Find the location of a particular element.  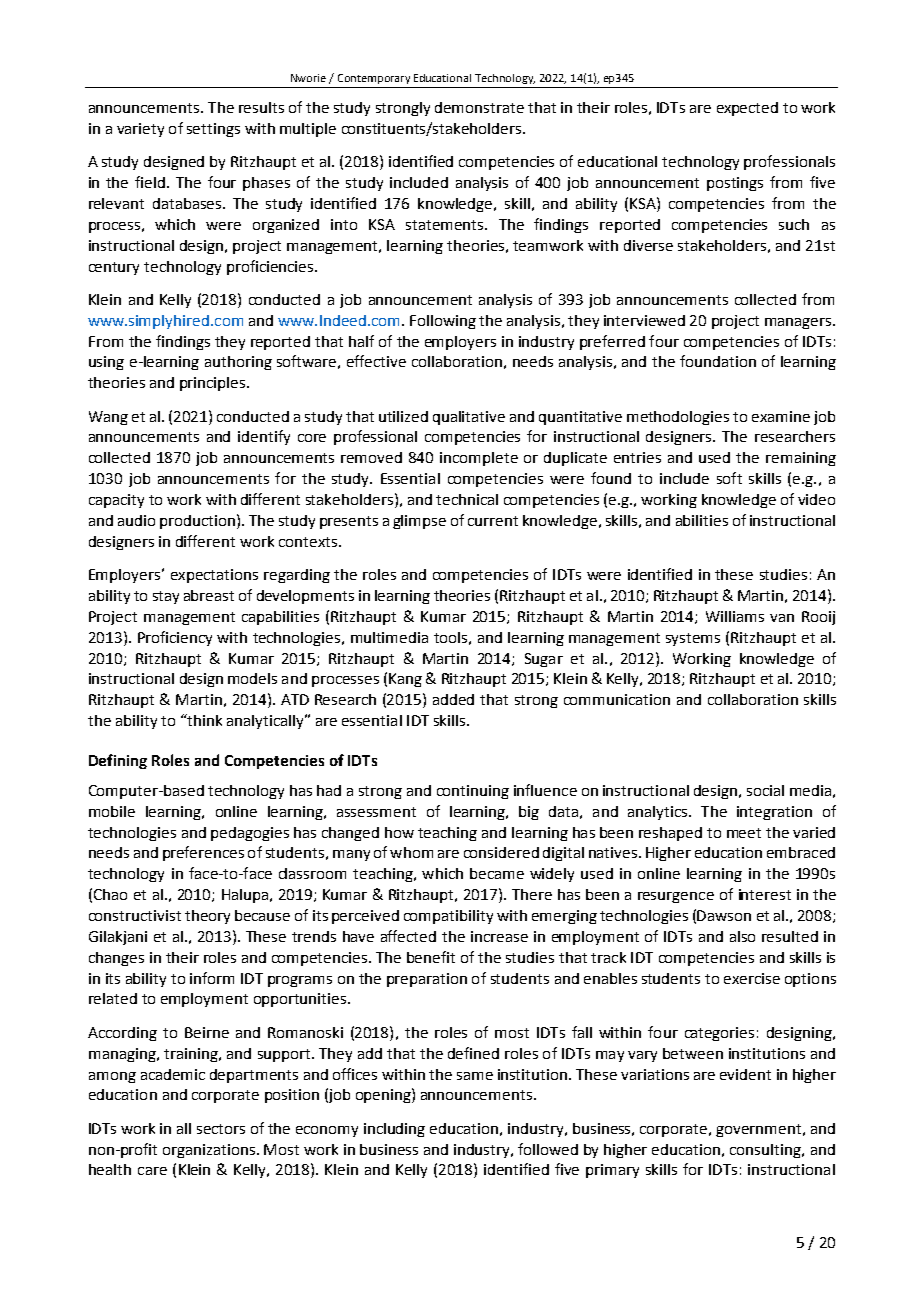

expected is located at coordinates (747, 109).
